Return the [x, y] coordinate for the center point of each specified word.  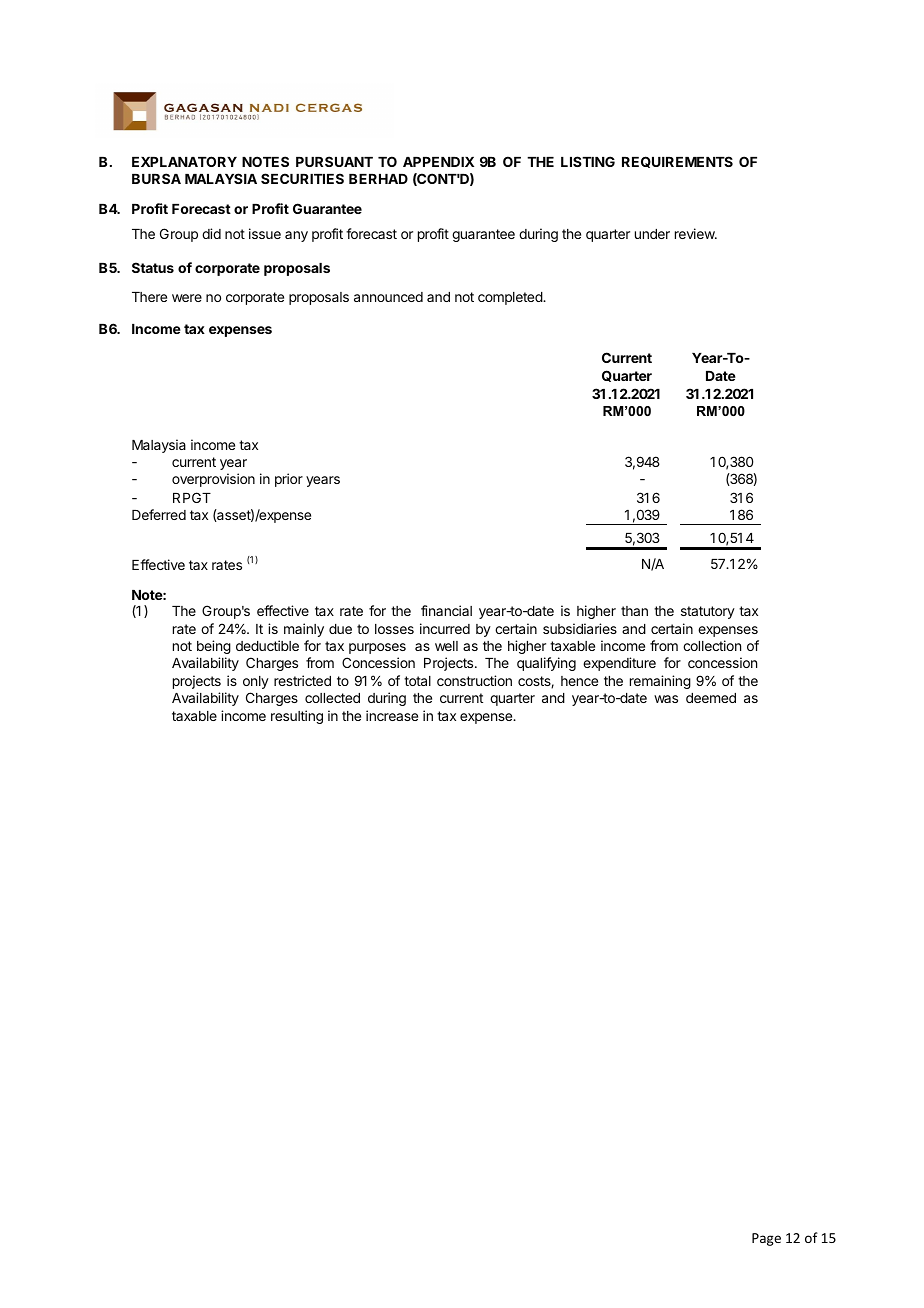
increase [392, 715]
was [666, 699]
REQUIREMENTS [677, 162]
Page [766, 1239]
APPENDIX [438, 162]
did [211, 233]
